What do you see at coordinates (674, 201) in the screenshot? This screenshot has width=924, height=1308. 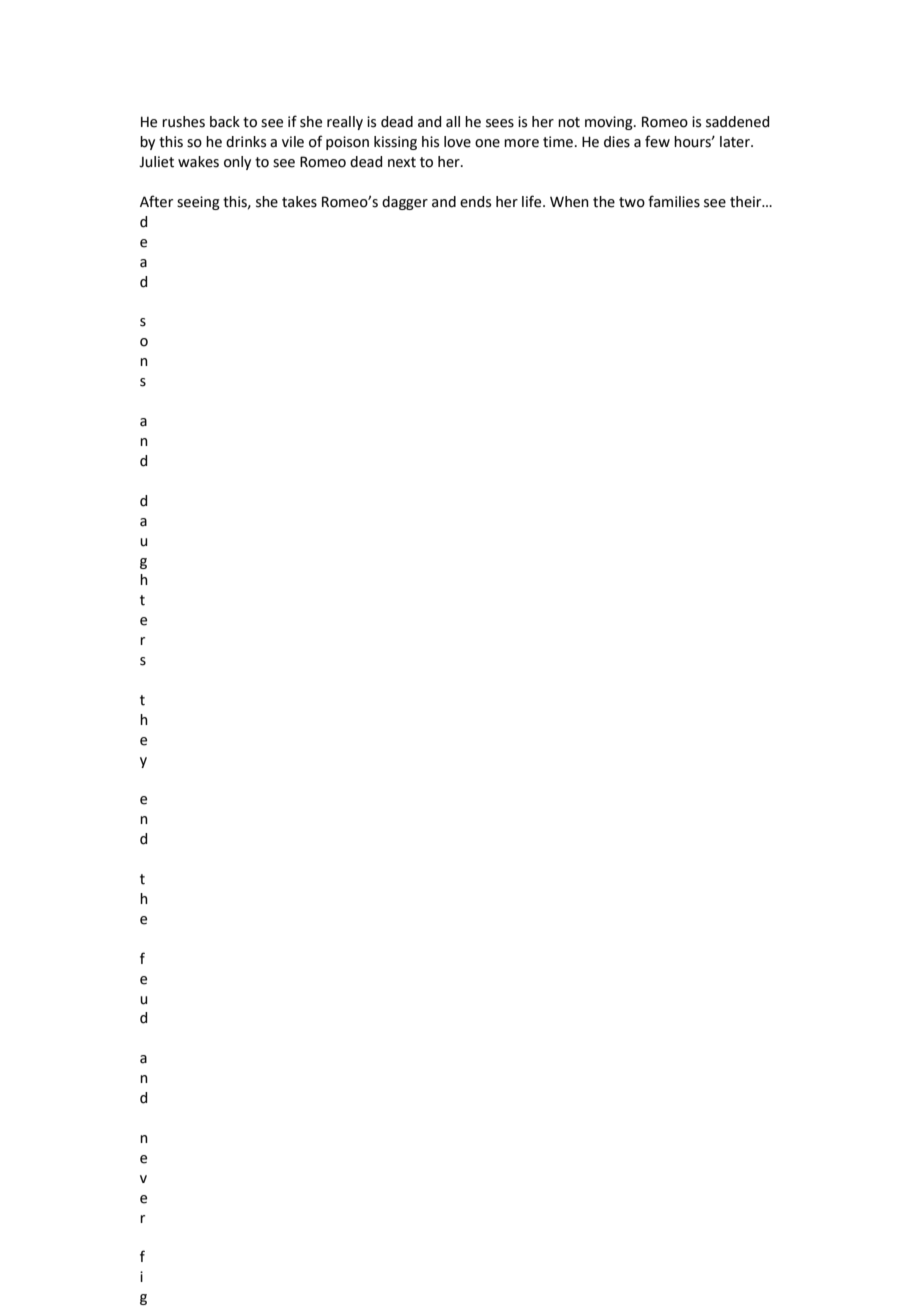 I see `families` at bounding box center [674, 201].
